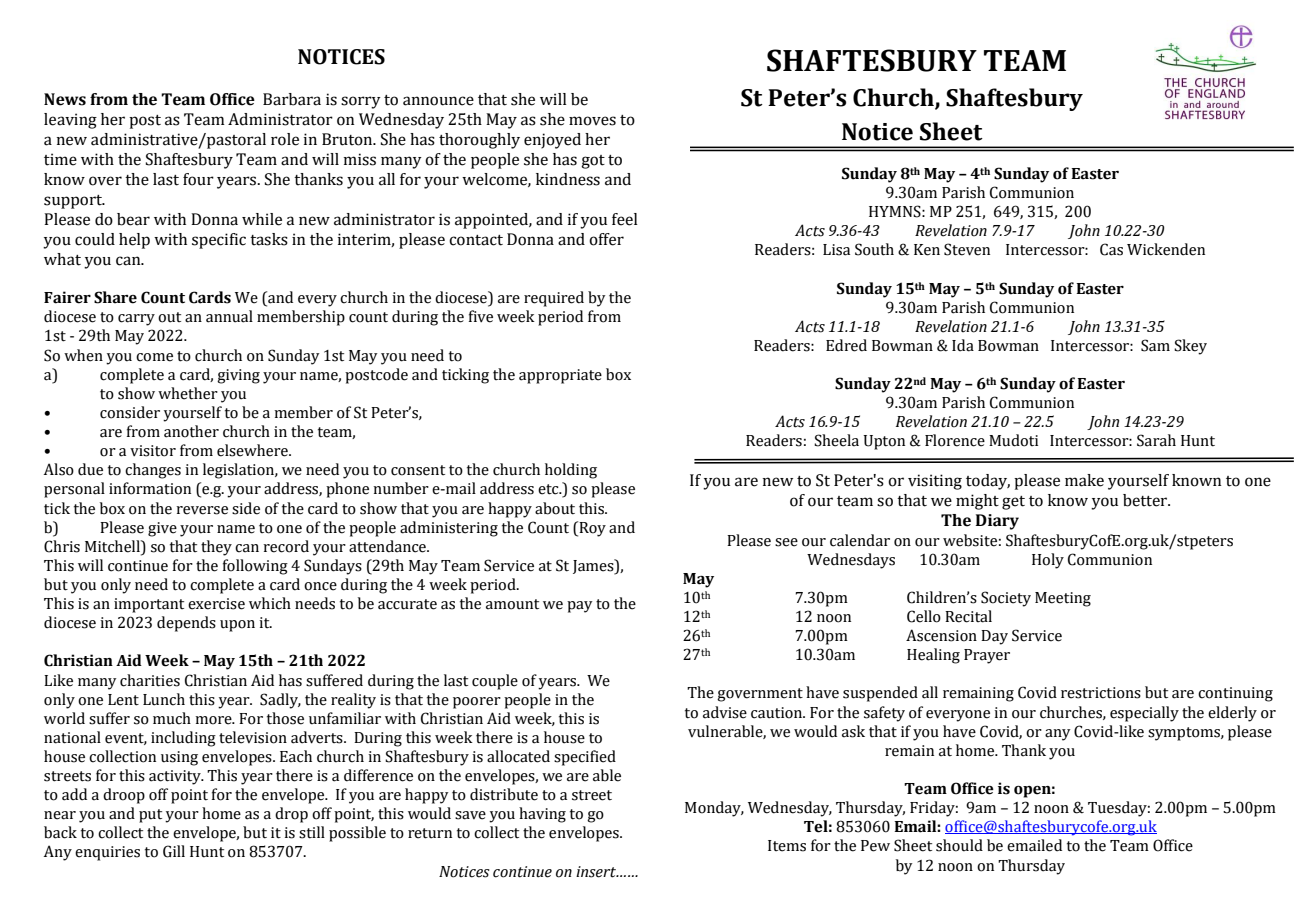  I want to click on moves, so click(592, 121).
